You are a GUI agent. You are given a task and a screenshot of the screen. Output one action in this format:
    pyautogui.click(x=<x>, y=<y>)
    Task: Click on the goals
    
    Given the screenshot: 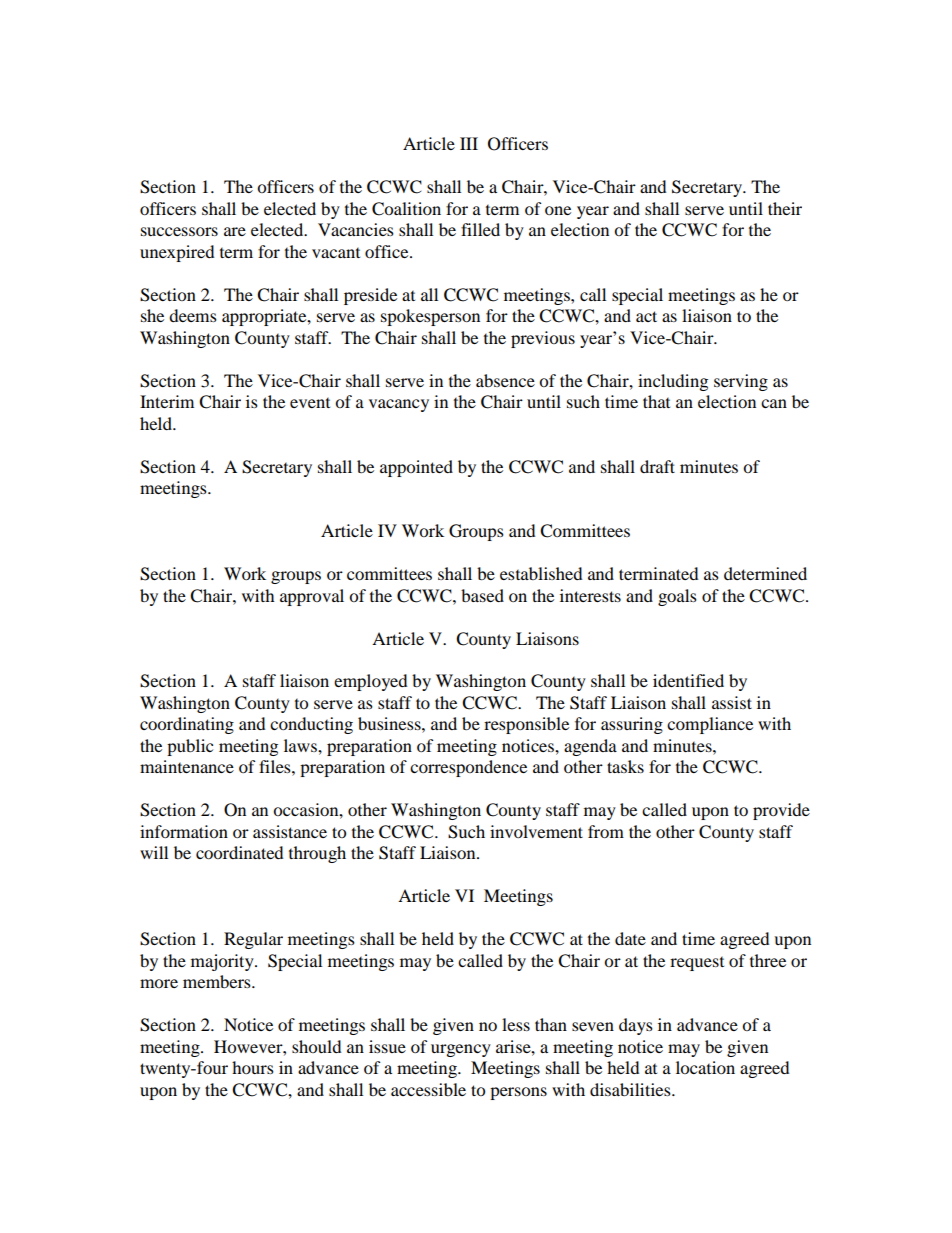 What is the action you would take?
    pyautogui.click(x=677, y=597)
